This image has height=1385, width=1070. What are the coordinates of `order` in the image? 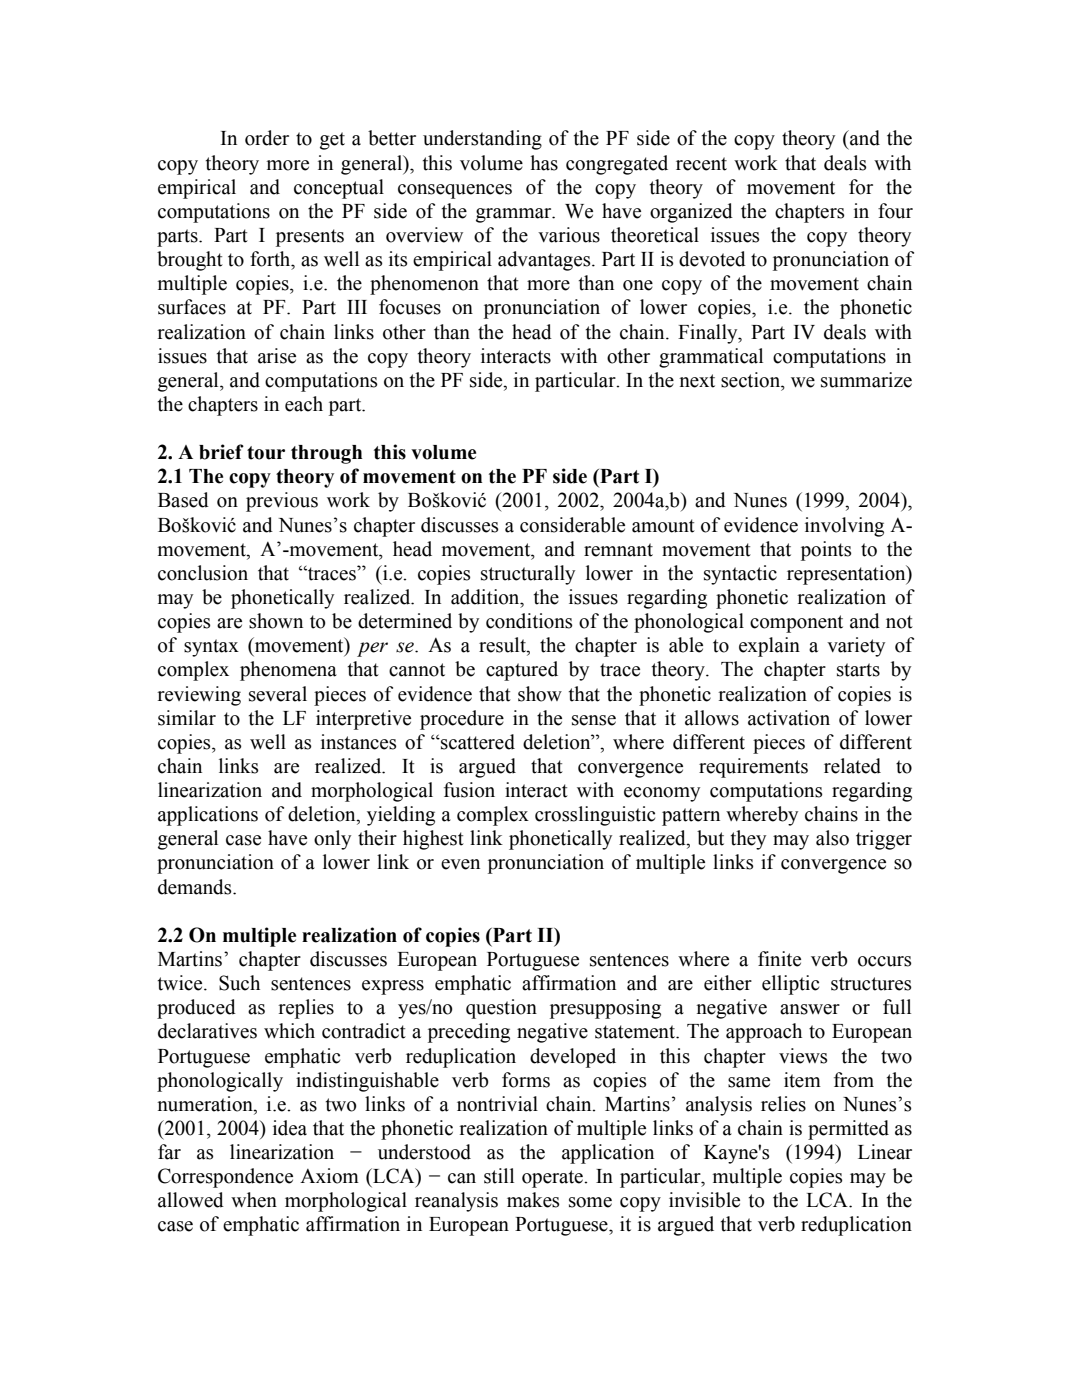 It's located at (267, 138).
